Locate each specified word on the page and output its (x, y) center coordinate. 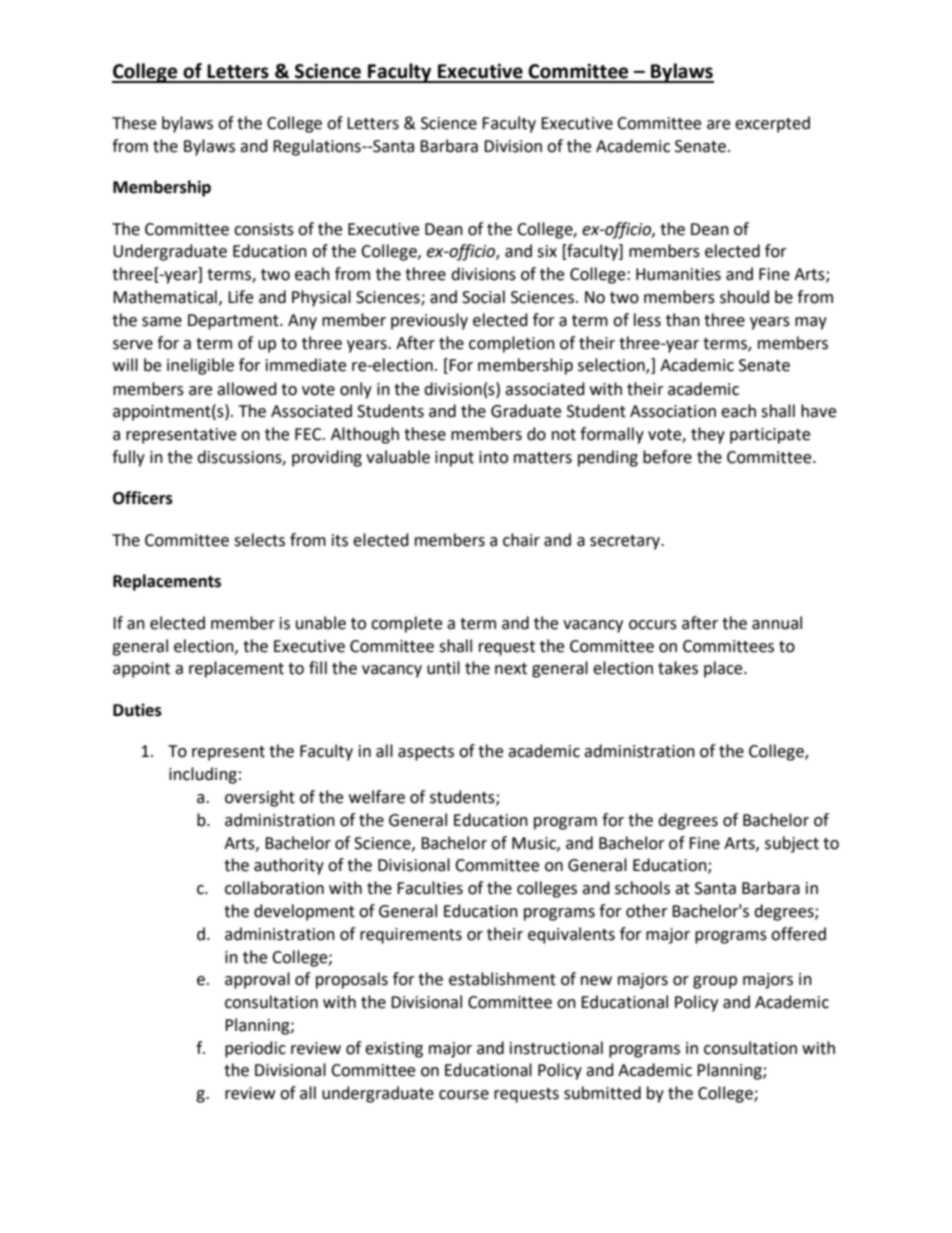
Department (234, 322)
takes (678, 668)
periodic (255, 1049)
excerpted (772, 124)
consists (264, 229)
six (547, 251)
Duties (137, 710)
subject (792, 844)
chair (521, 540)
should (744, 297)
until (443, 668)
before (667, 457)
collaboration (274, 888)
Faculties (430, 888)
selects (259, 540)
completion (512, 344)
